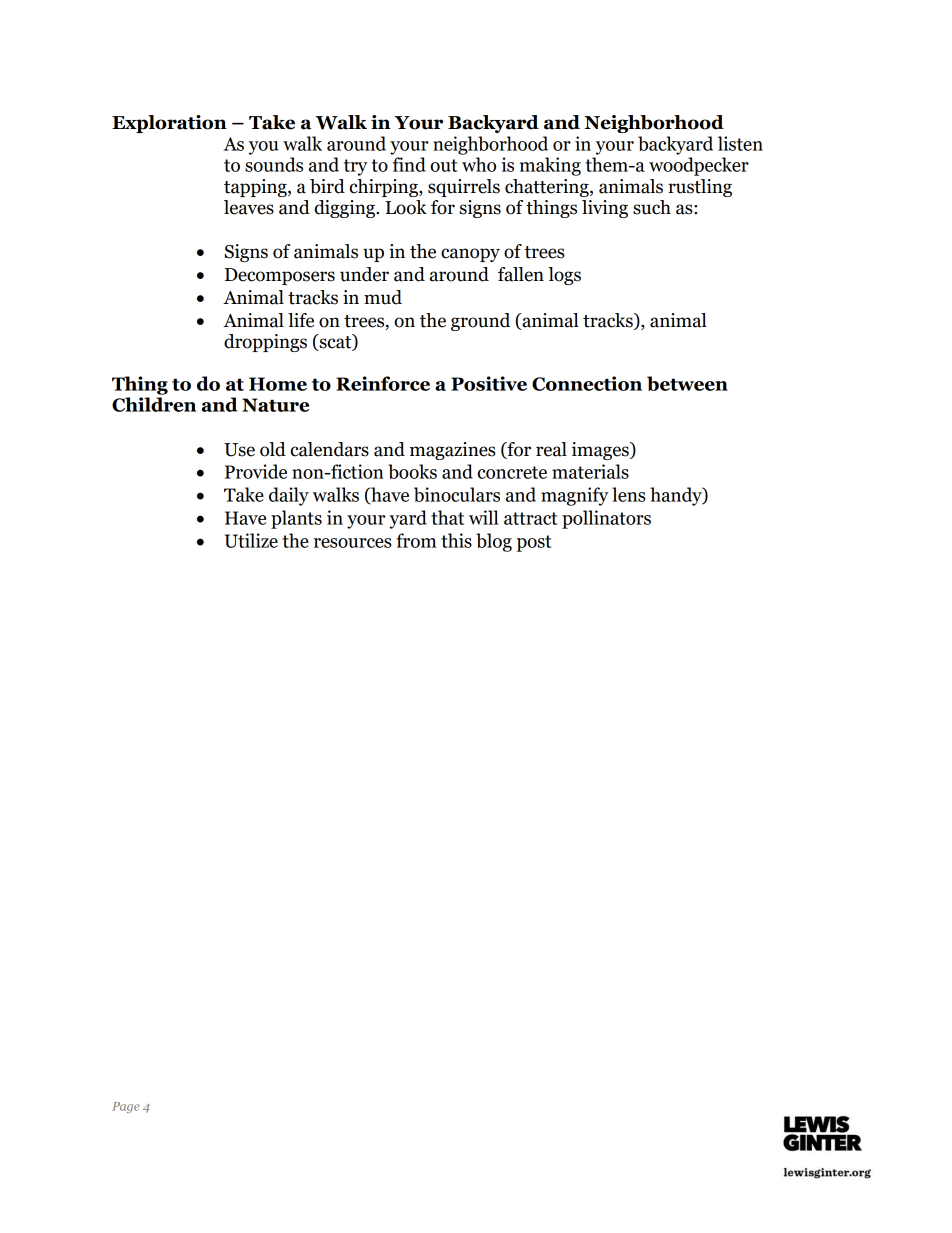 This screenshot has height=1233, width=952. What do you see at coordinates (169, 124) in the screenshot?
I see `Exploration` at bounding box center [169, 124].
